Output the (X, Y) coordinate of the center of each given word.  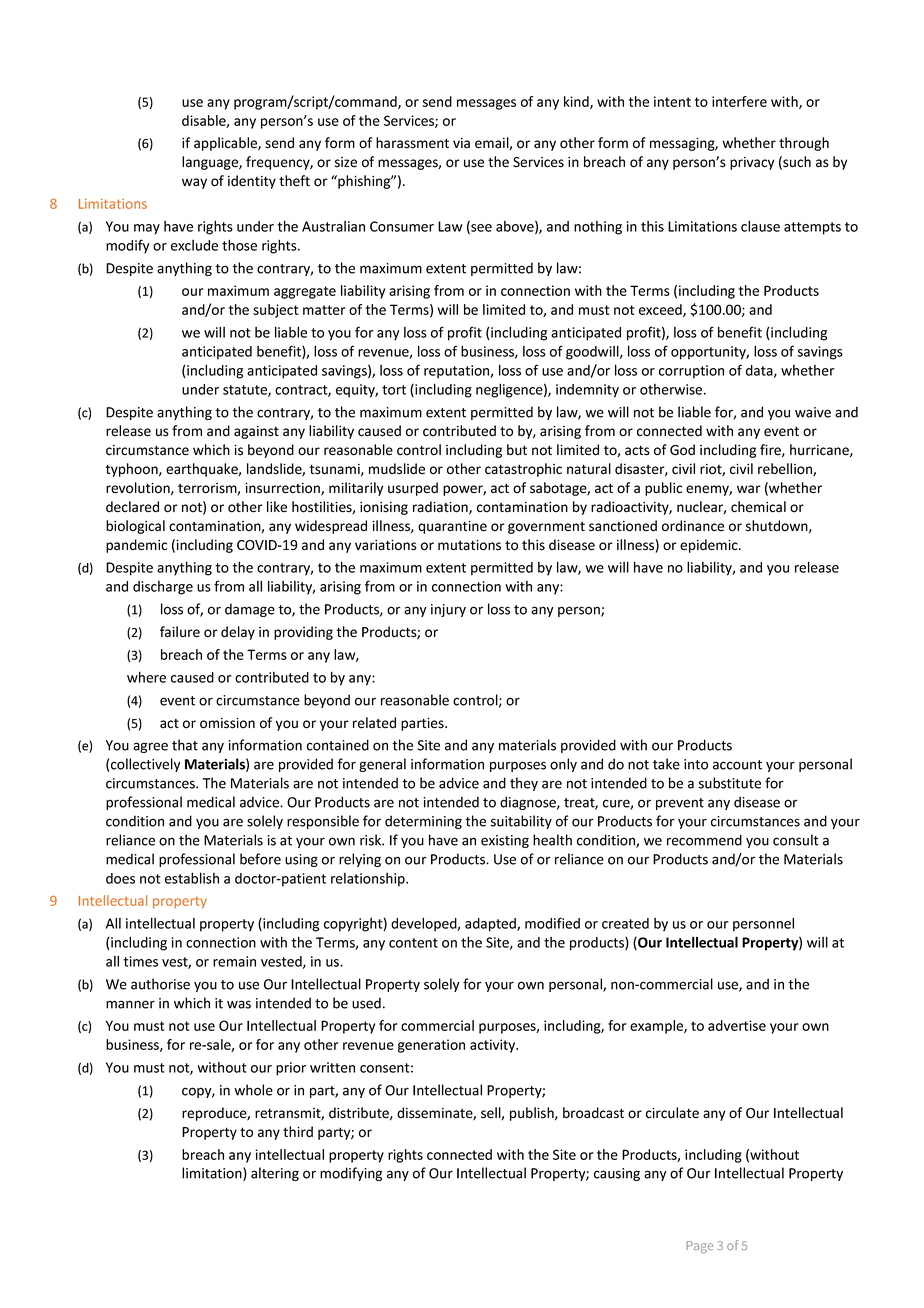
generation (431, 1046)
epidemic (710, 546)
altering (275, 1174)
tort (394, 390)
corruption (691, 372)
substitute (730, 783)
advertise (737, 1025)
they (524, 784)
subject (275, 311)
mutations (469, 545)
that (185, 745)
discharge (163, 588)
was (239, 1004)
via (461, 143)
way (194, 183)
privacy (752, 163)
